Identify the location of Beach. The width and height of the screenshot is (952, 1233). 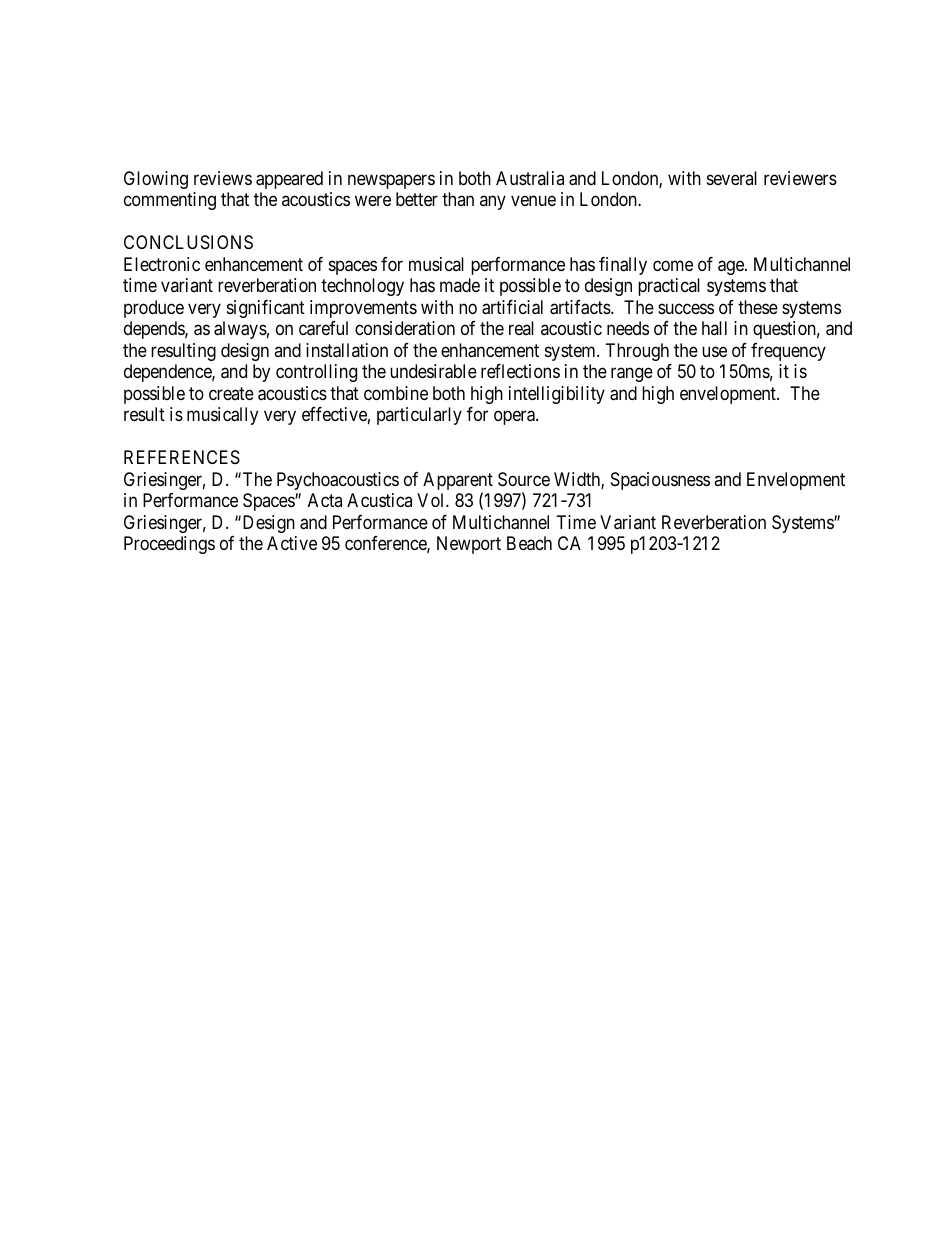
(529, 543).
